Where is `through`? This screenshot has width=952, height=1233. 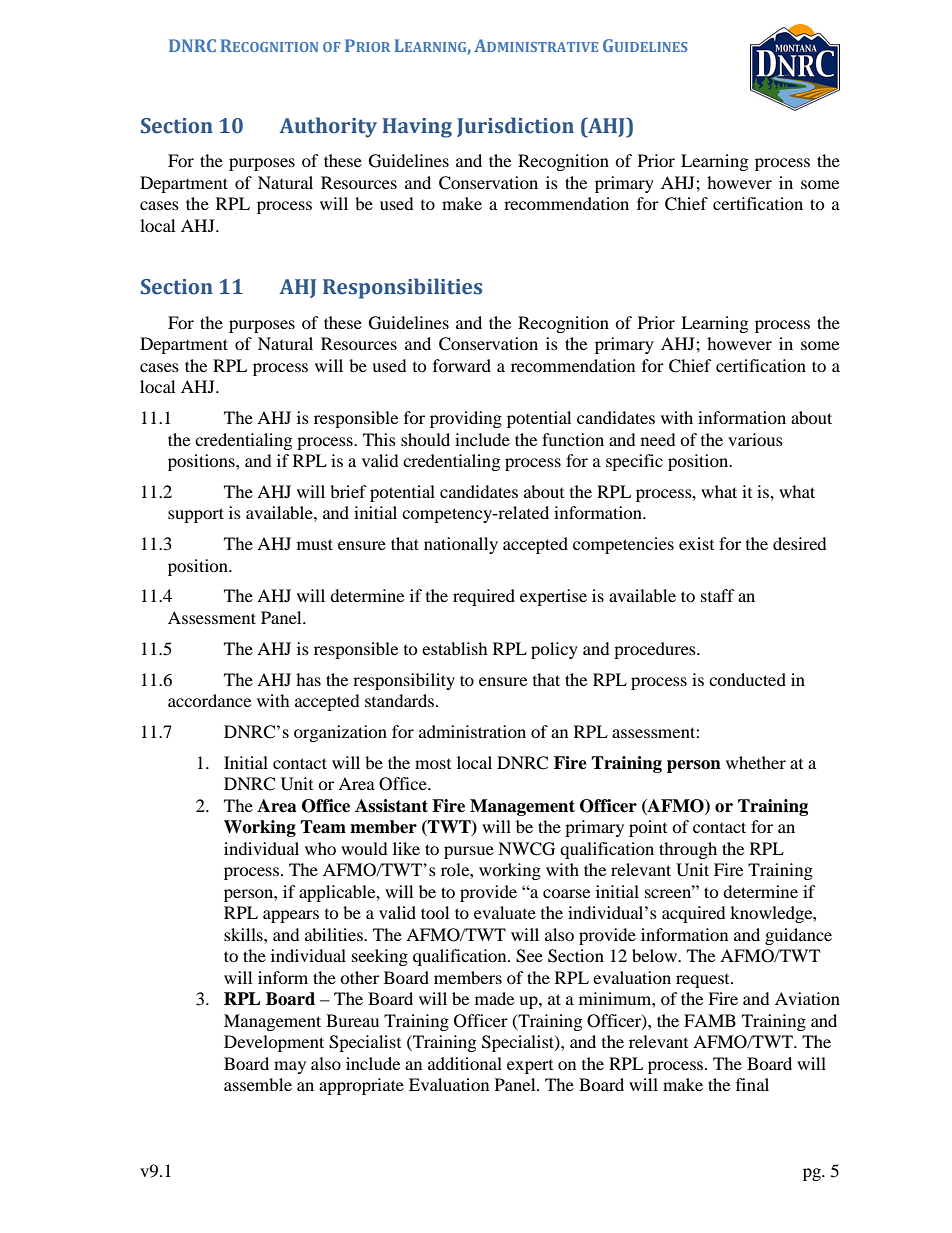 through is located at coordinates (688, 850).
